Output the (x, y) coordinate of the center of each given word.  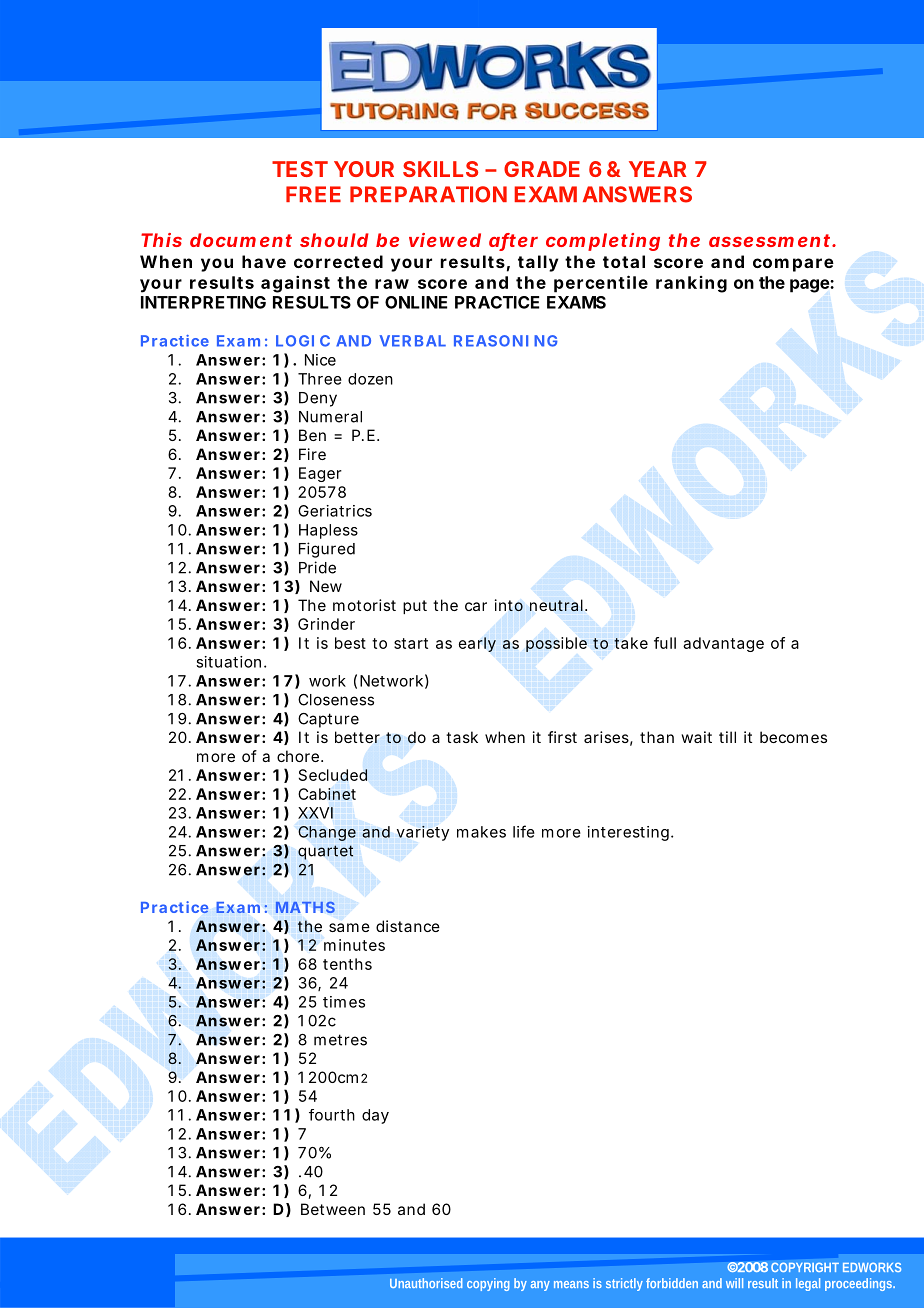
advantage (723, 644)
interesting (628, 833)
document (241, 240)
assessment (771, 240)
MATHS (305, 907)
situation (228, 662)
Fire (312, 454)
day (375, 1116)
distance (408, 926)
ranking (691, 284)
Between (333, 1209)
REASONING (506, 341)
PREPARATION (428, 194)
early (477, 644)
